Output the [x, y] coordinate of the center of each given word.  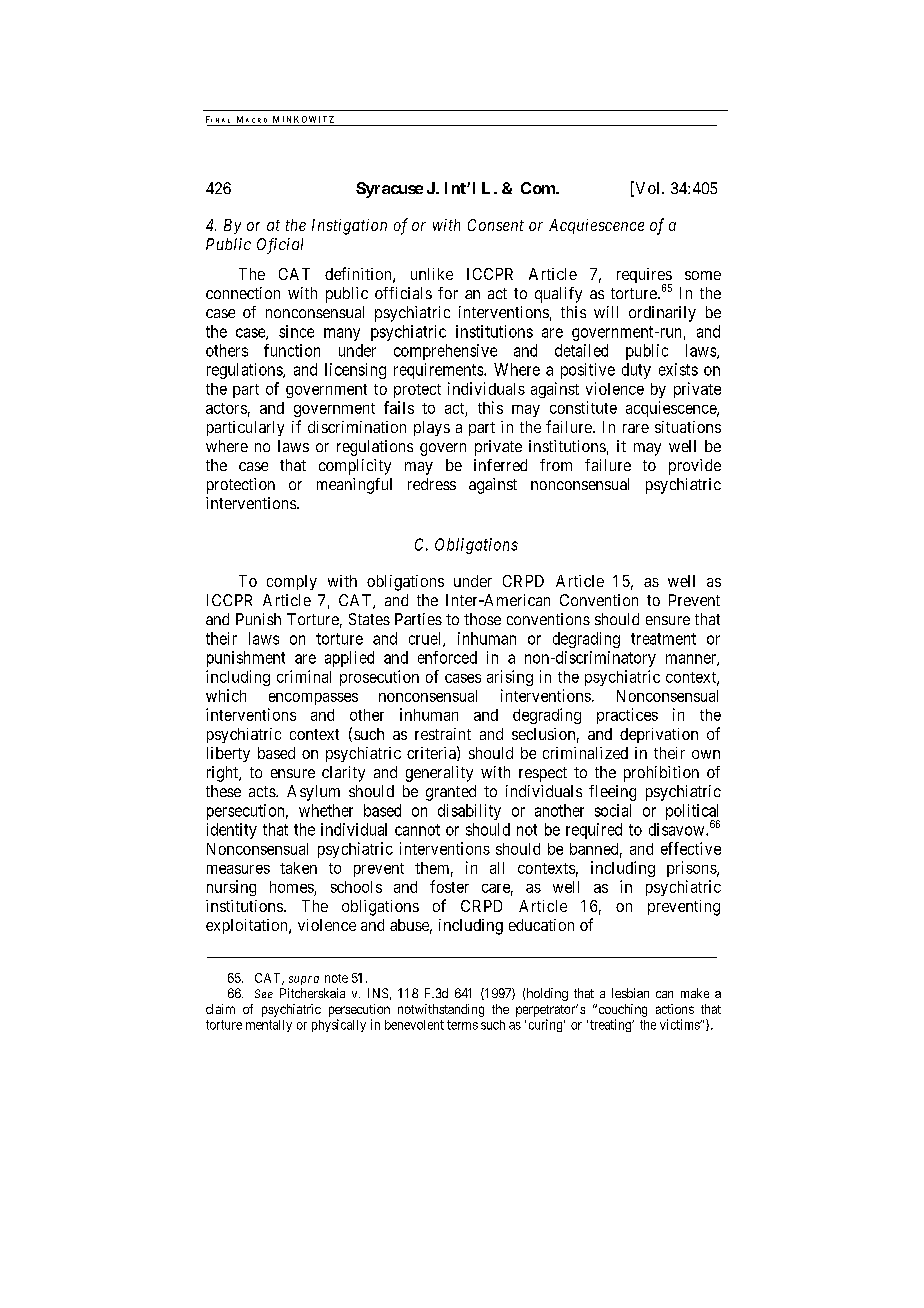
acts [263, 791]
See [264, 993]
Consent [496, 225]
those [482, 619]
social [613, 810]
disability [469, 812]
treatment [663, 639]
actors [226, 408]
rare [636, 428]
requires [644, 277]
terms [462, 1025]
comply [292, 582]
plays [432, 428]
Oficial [280, 246]
